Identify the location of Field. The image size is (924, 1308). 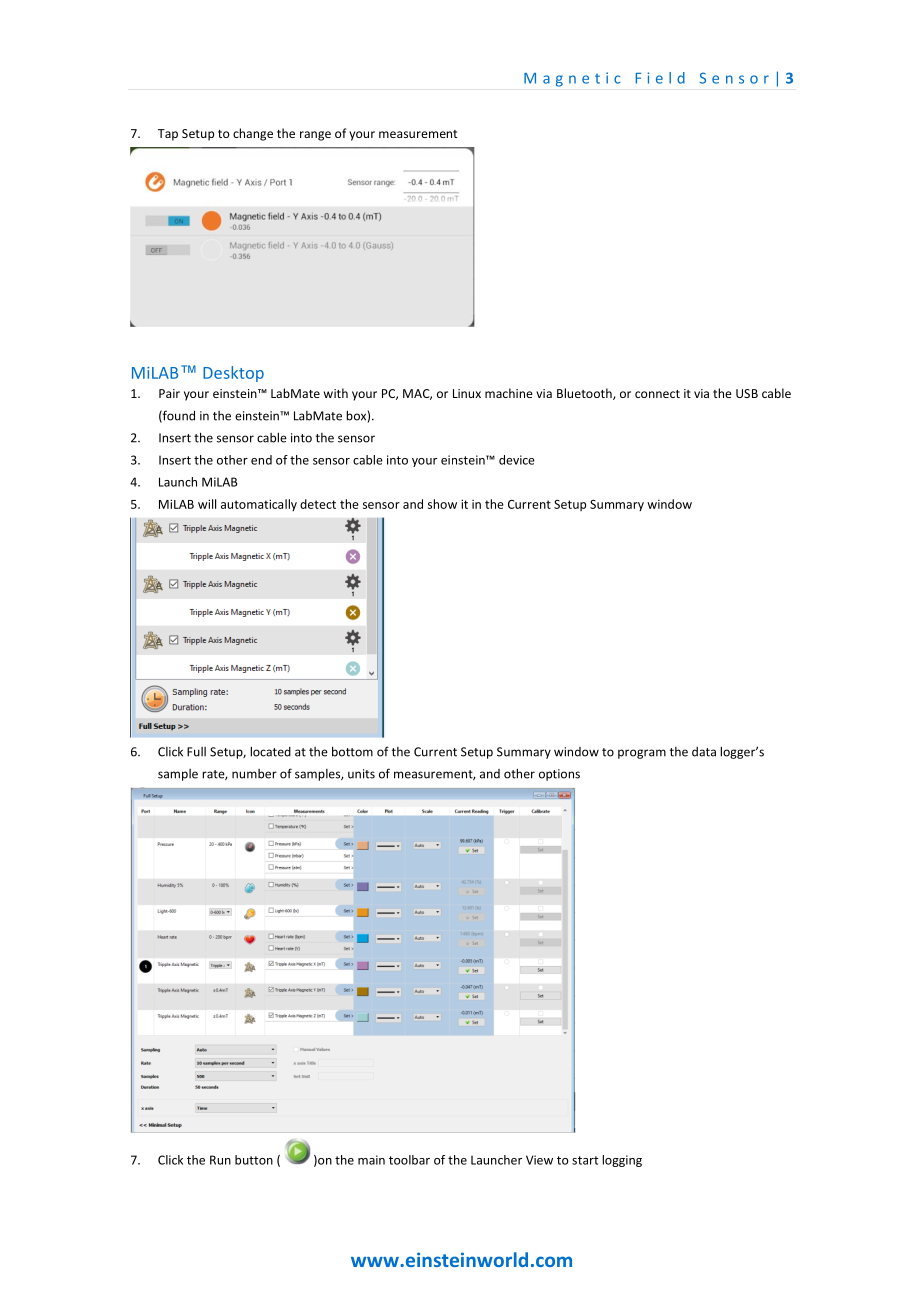
(660, 78).
